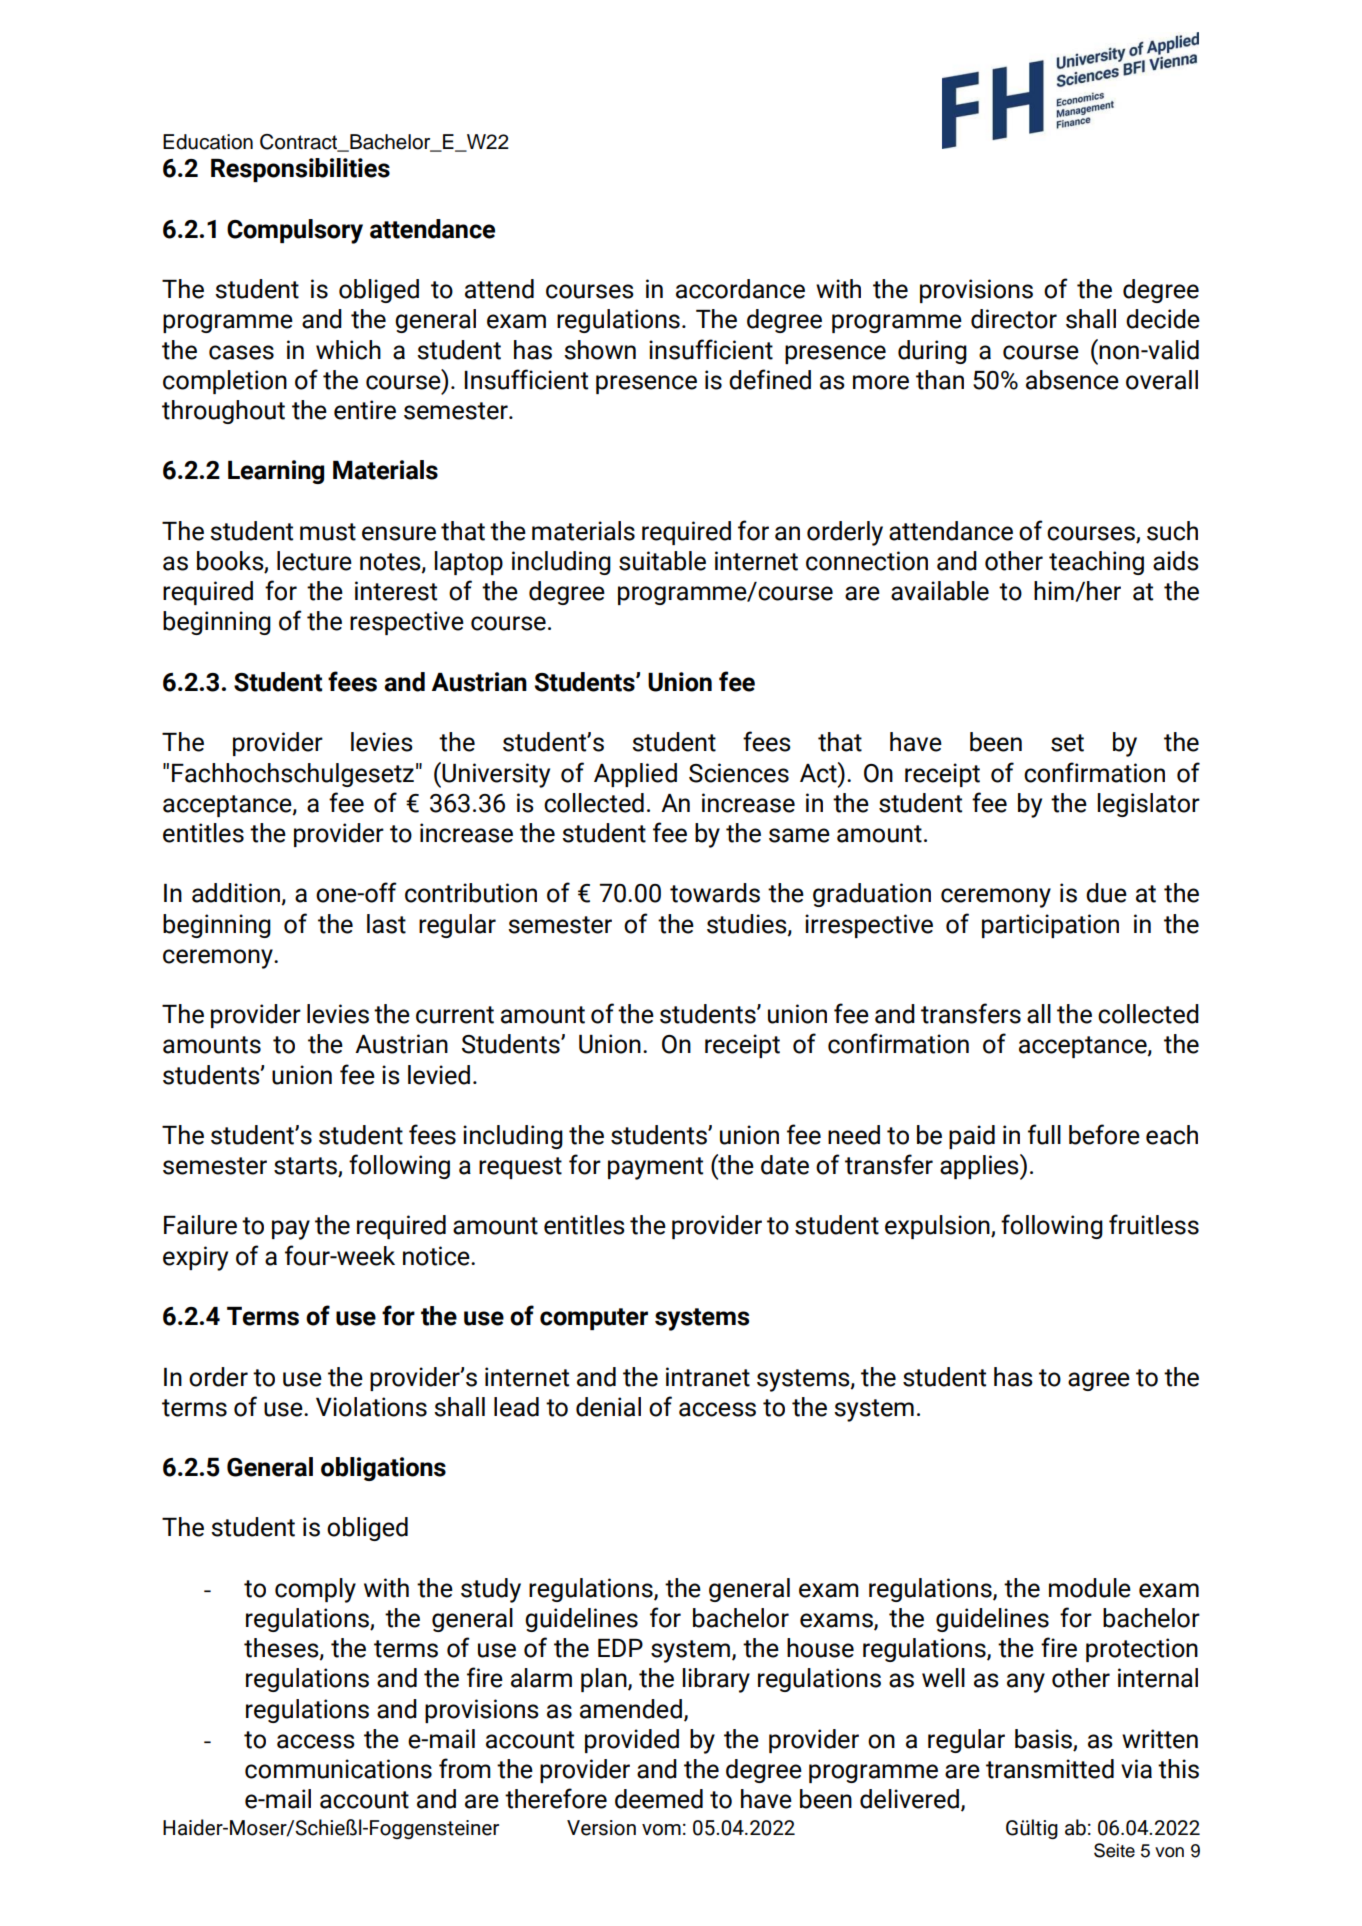 This document has height=1926, width=1362. What do you see at coordinates (1014, 319) in the document?
I see `director` at bounding box center [1014, 319].
